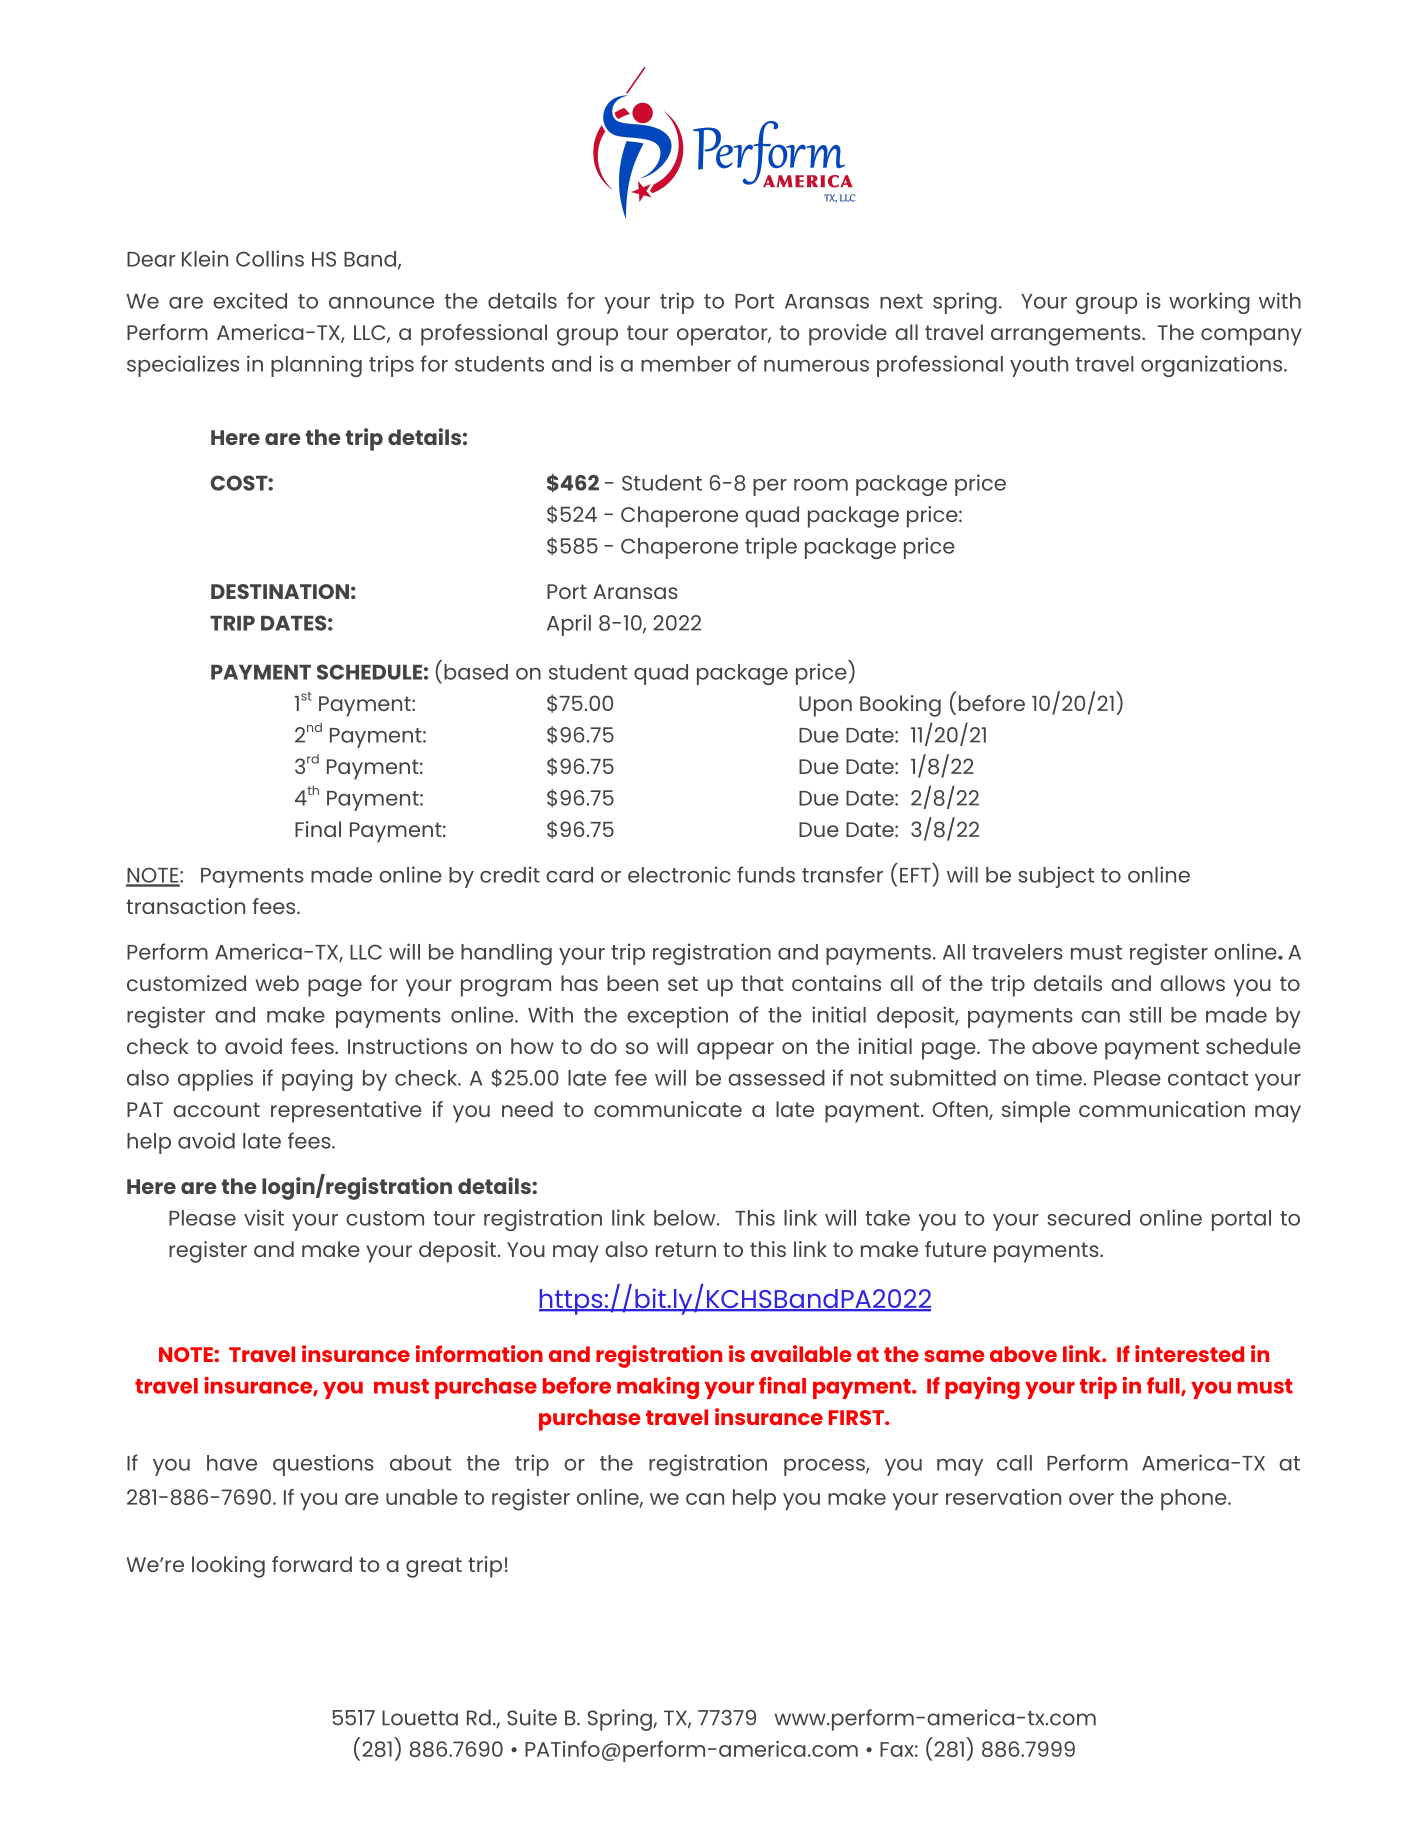  Describe the element at coordinates (264, 1217) in the screenshot. I see `visit` at that location.
